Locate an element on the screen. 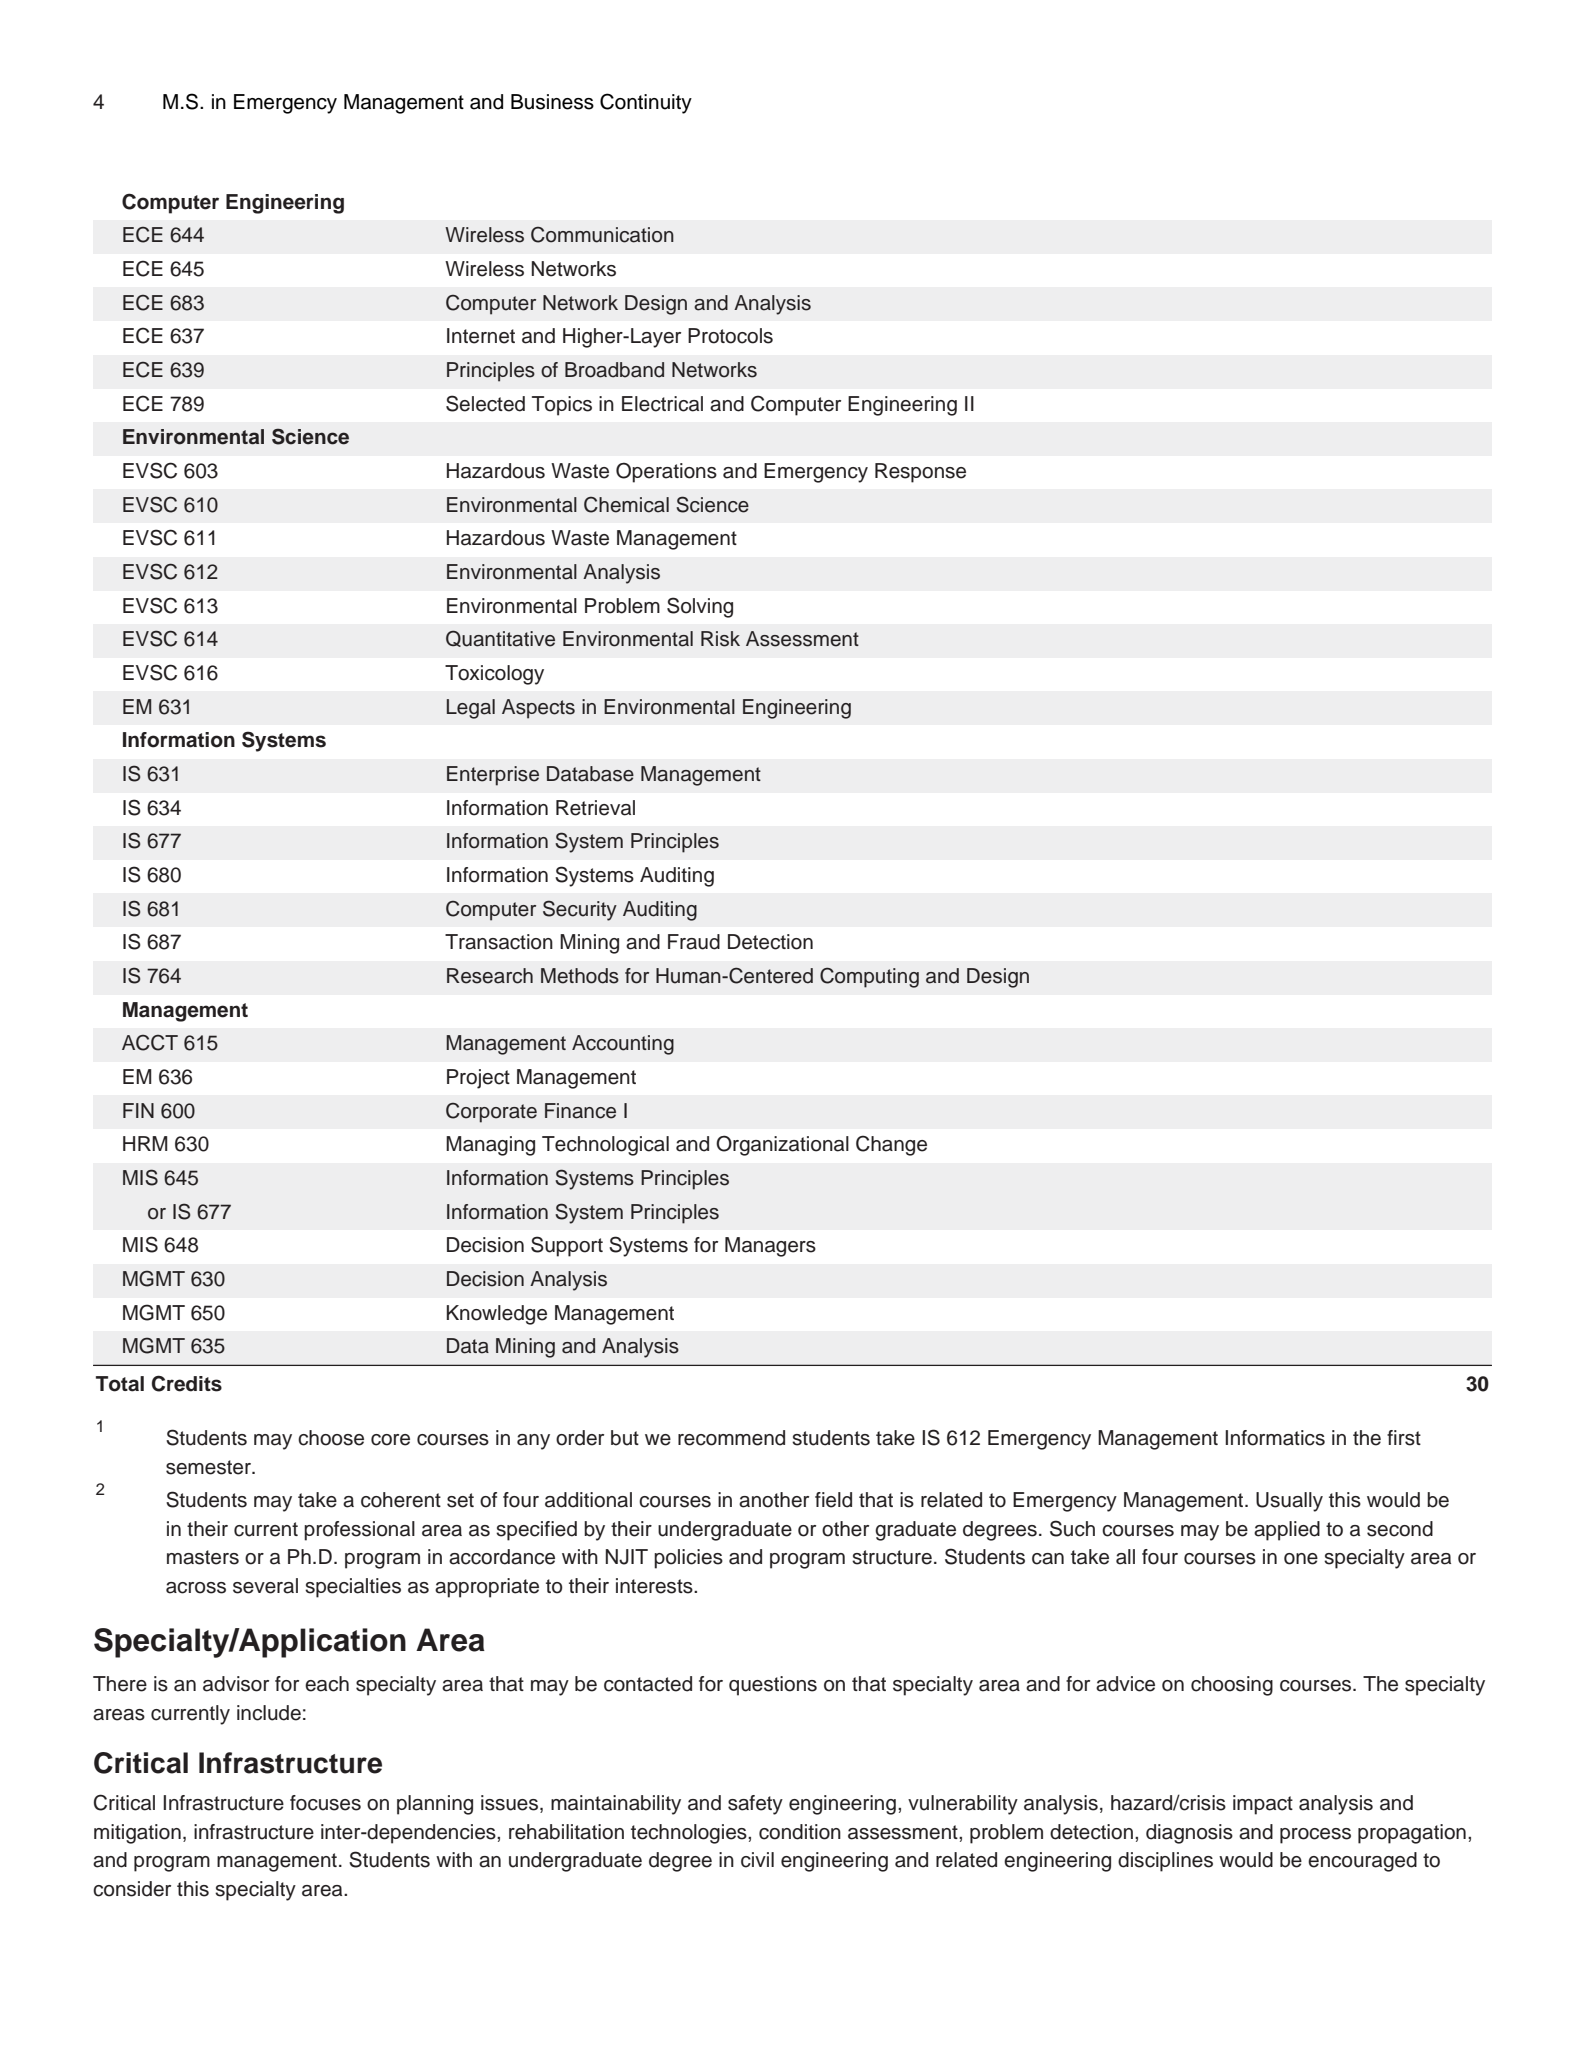 The height and width of the screenshot is (2051, 1585). focuses is located at coordinates (325, 1803).
